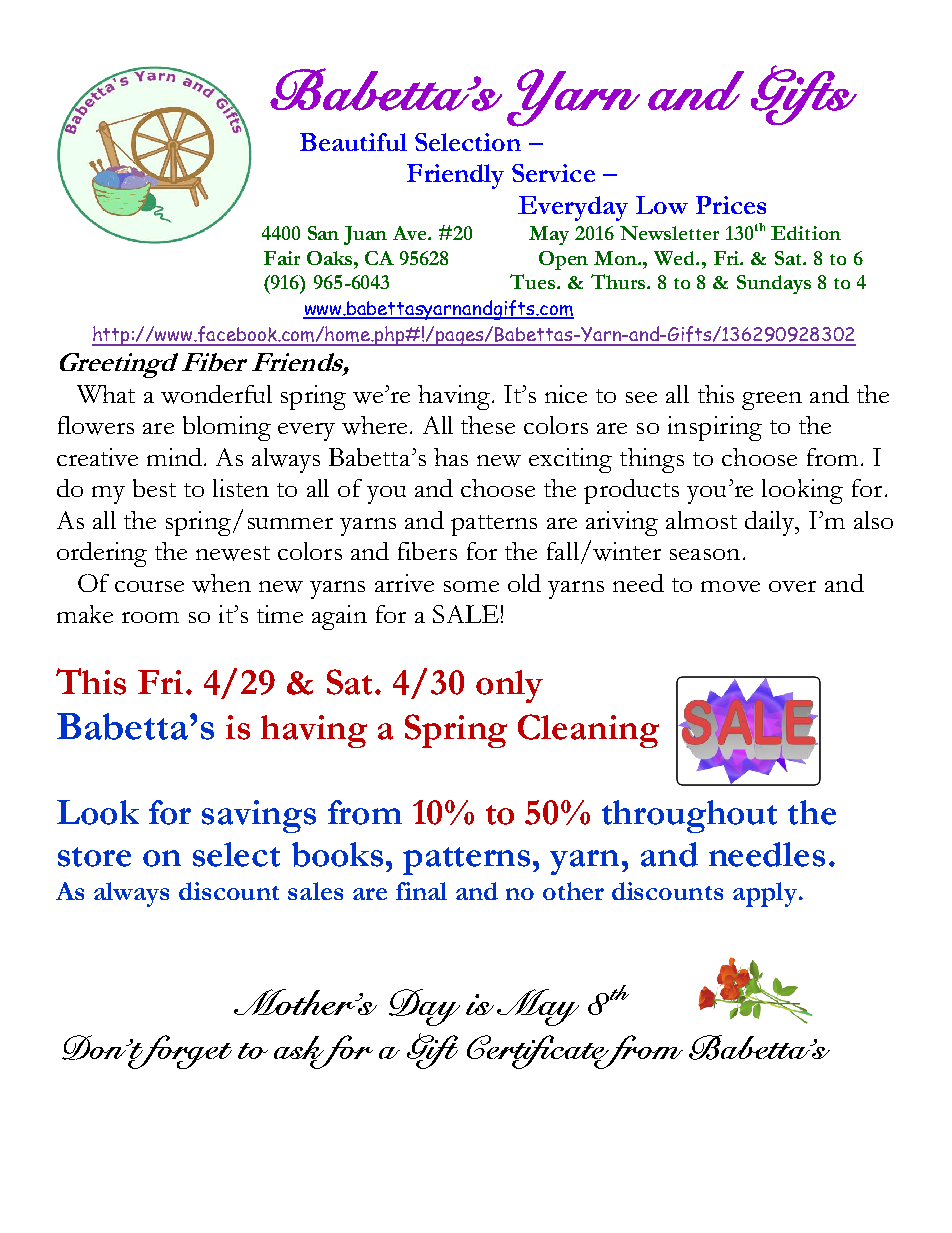 The height and width of the screenshot is (1233, 952). What do you see at coordinates (488, 425) in the screenshot?
I see `these` at bounding box center [488, 425].
